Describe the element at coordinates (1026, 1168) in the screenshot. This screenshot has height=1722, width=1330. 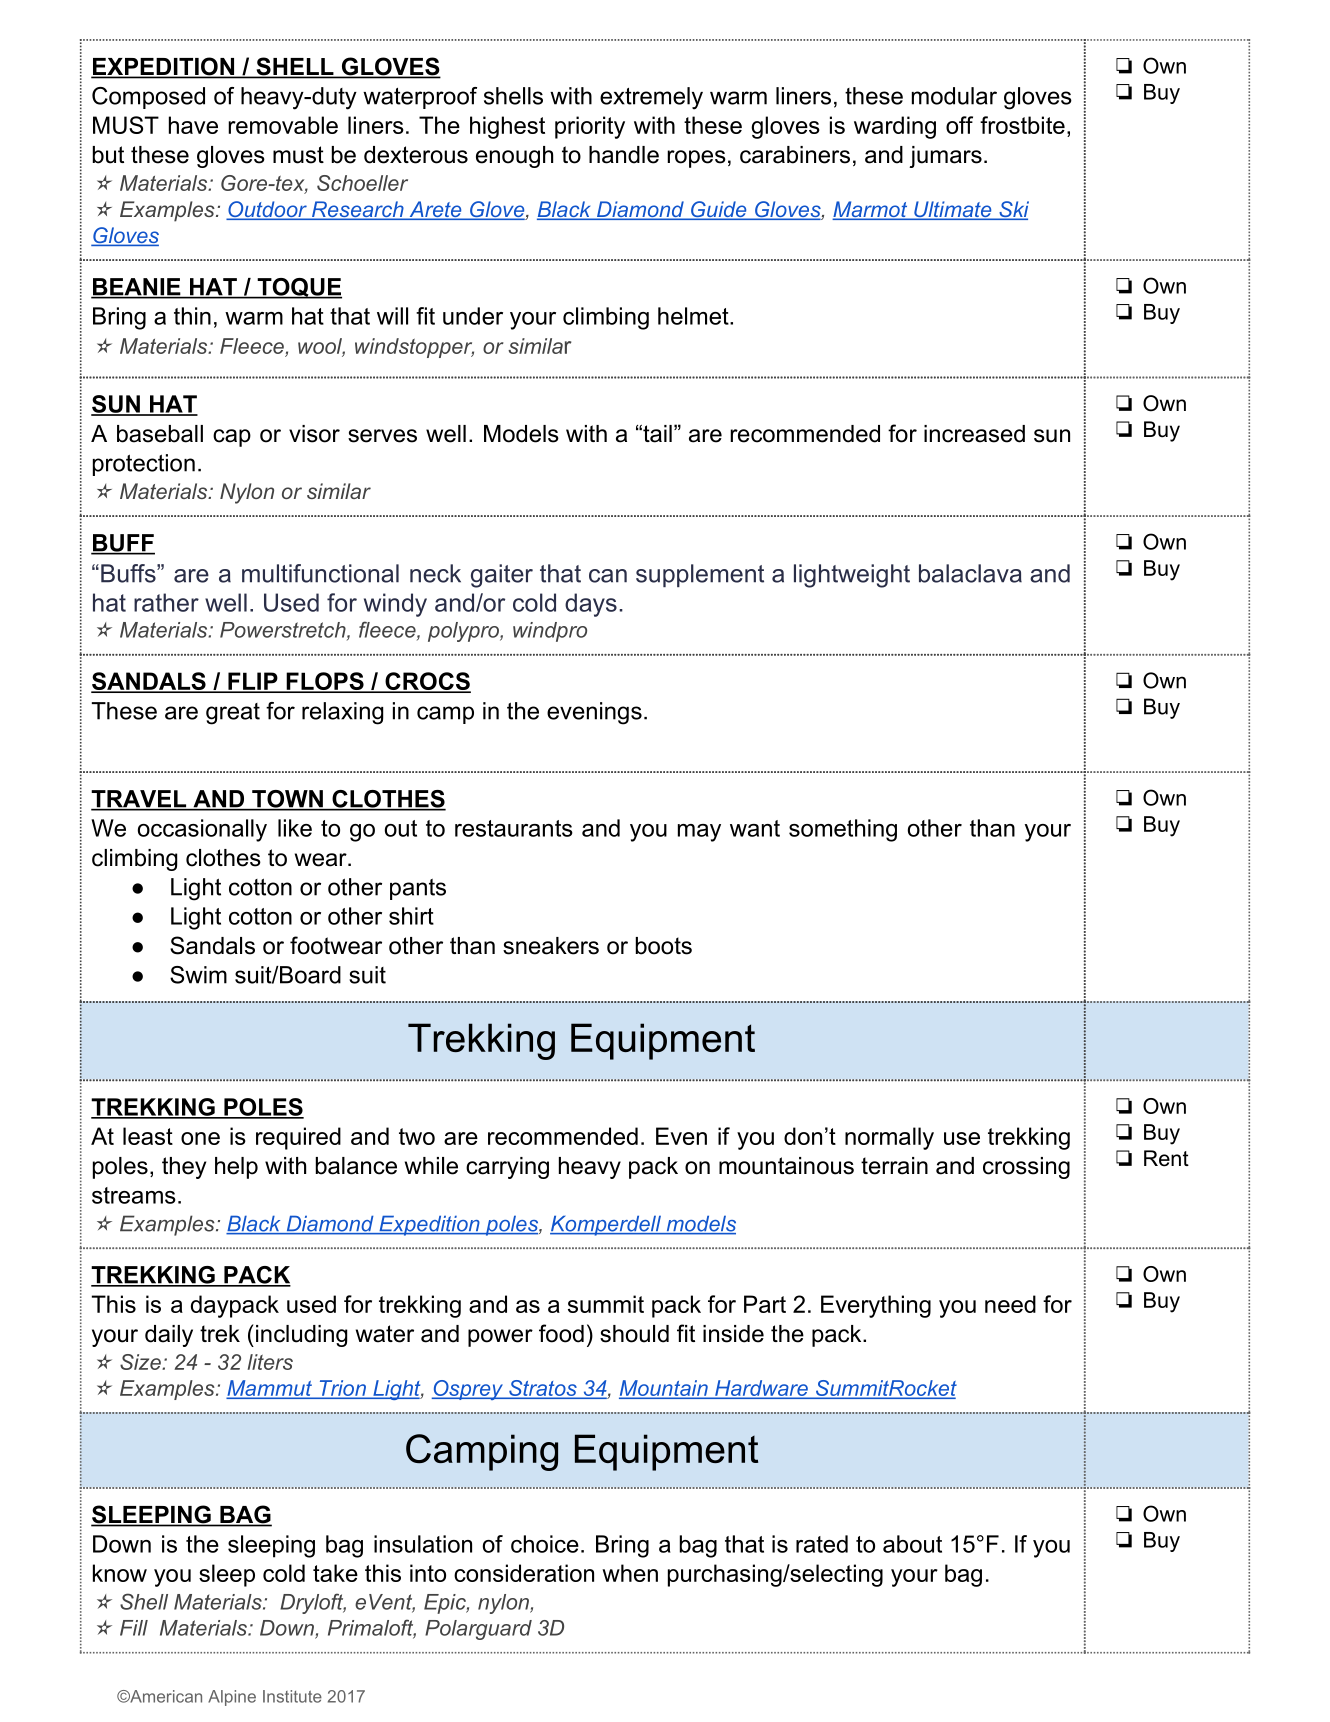
I see `crossing` at that location.
